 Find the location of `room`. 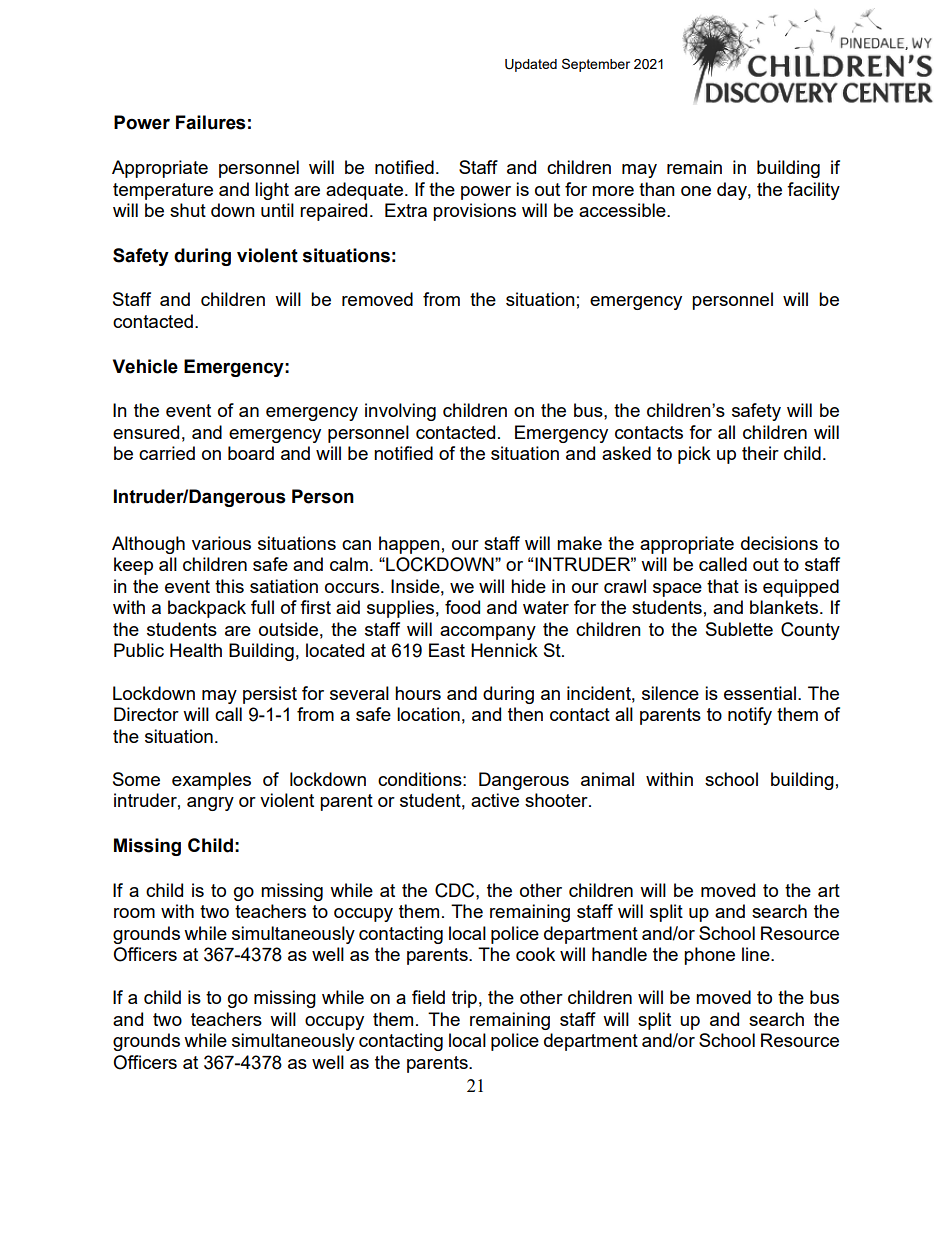

room is located at coordinates (134, 913).
